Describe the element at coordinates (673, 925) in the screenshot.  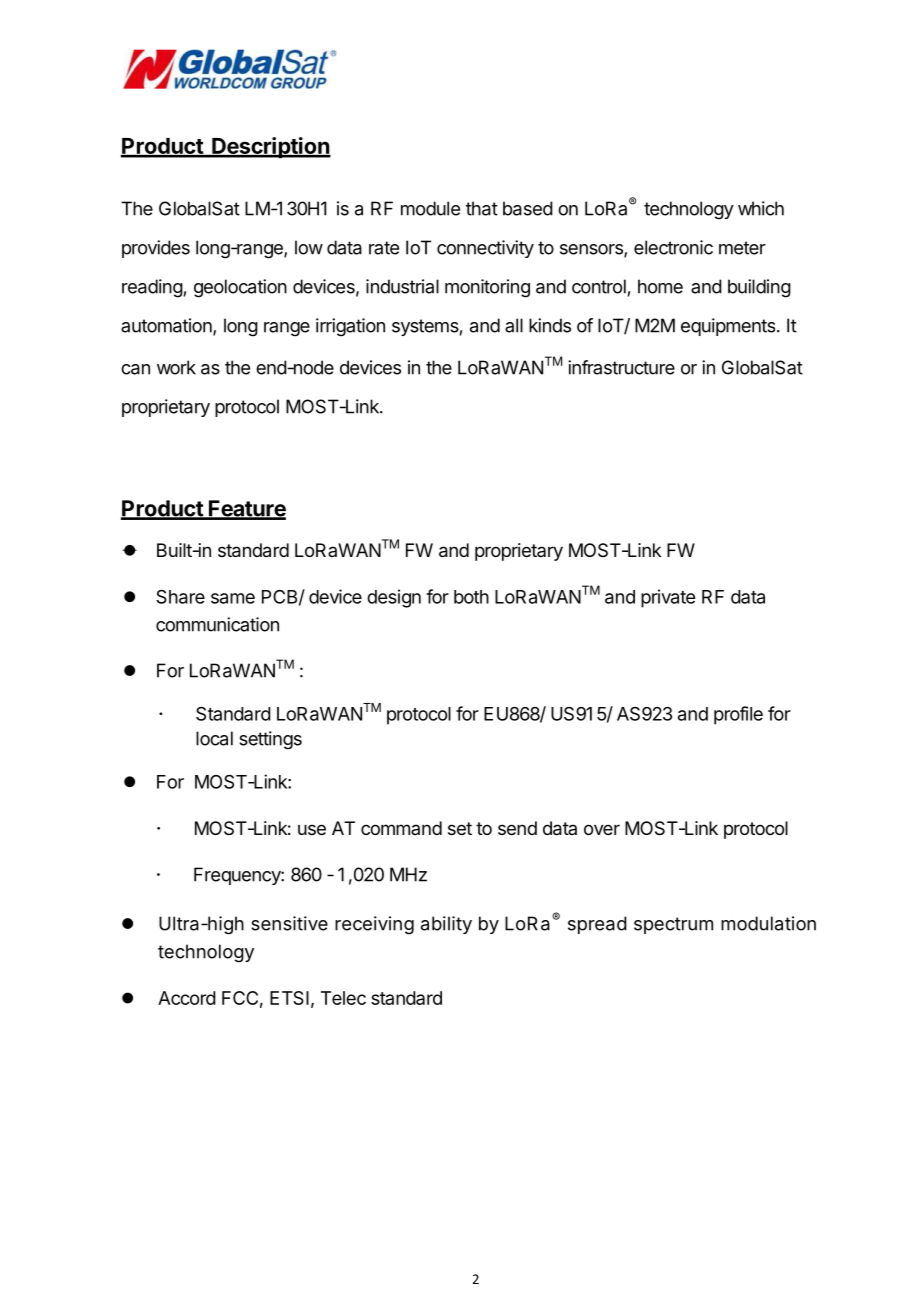
I see `spectrum` at that location.
